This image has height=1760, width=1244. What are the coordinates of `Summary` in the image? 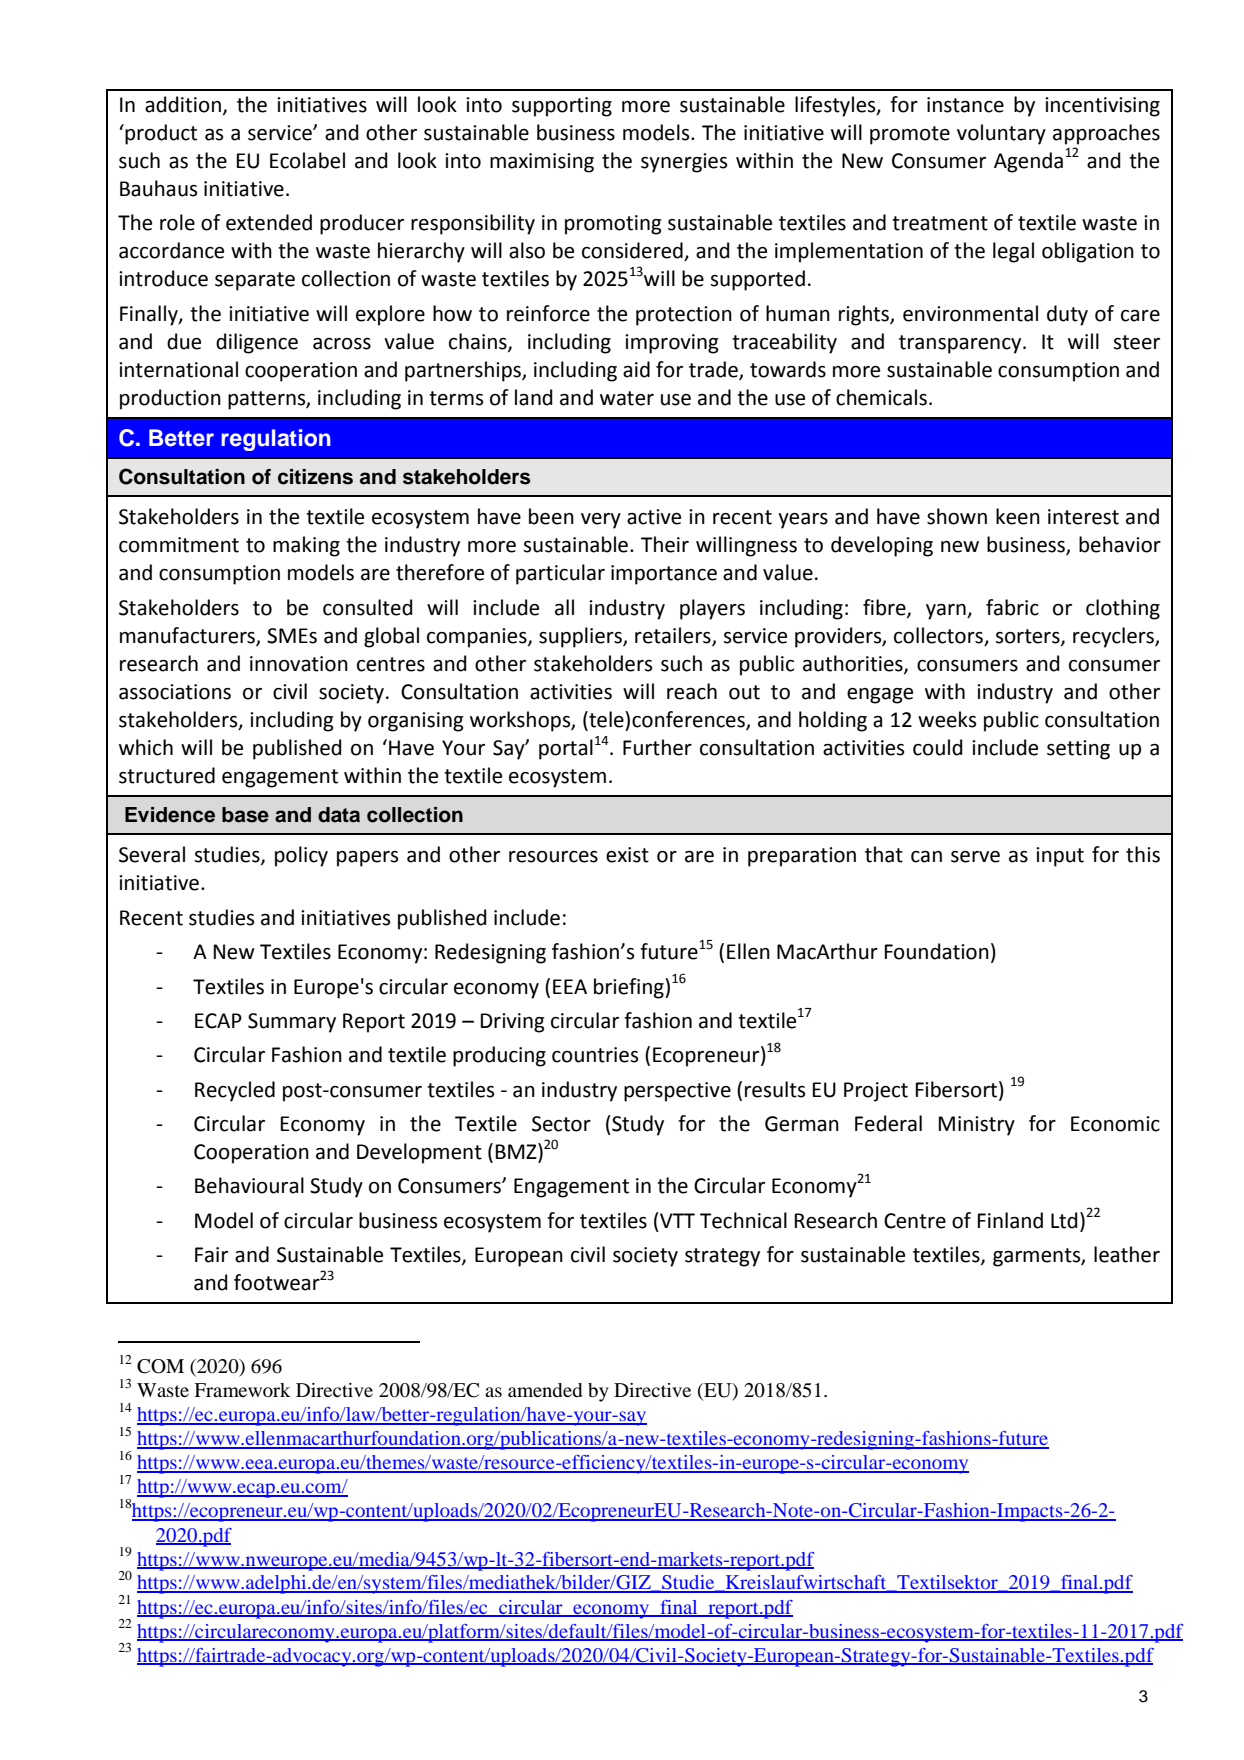 It's located at (292, 1023).
